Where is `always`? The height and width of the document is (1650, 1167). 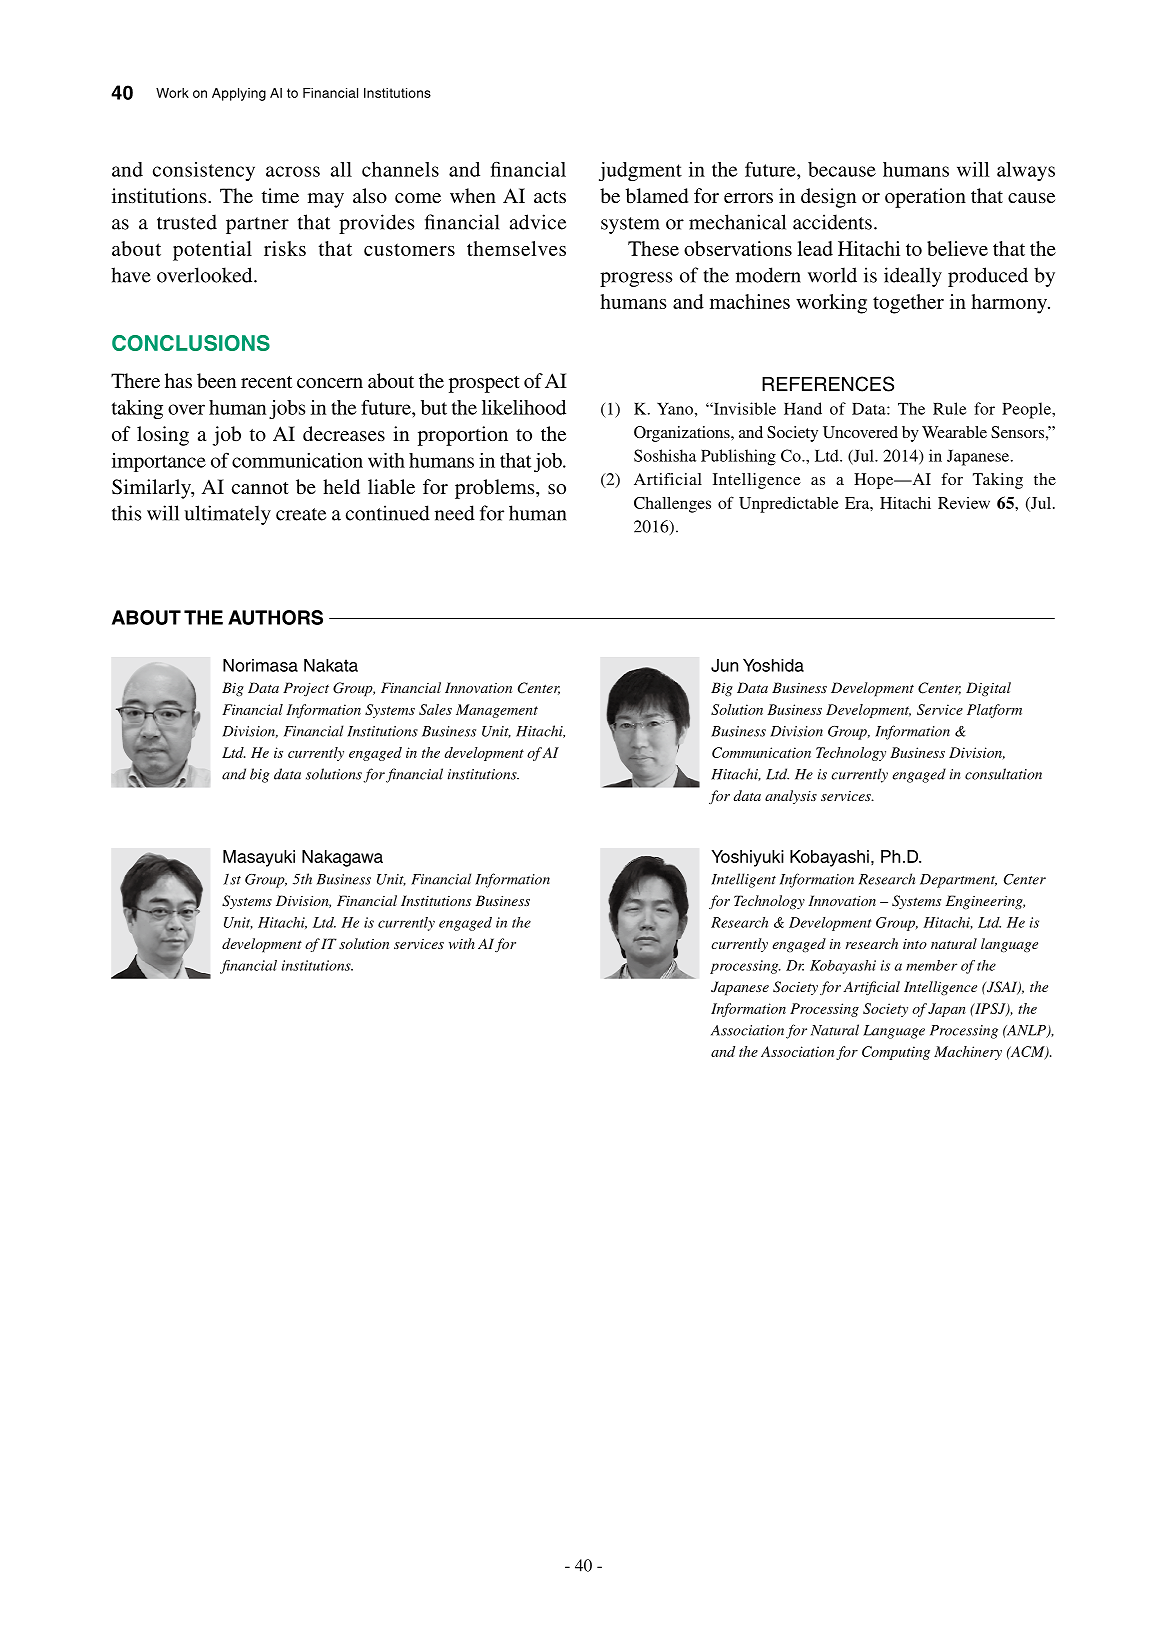 always is located at coordinates (1026, 171).
